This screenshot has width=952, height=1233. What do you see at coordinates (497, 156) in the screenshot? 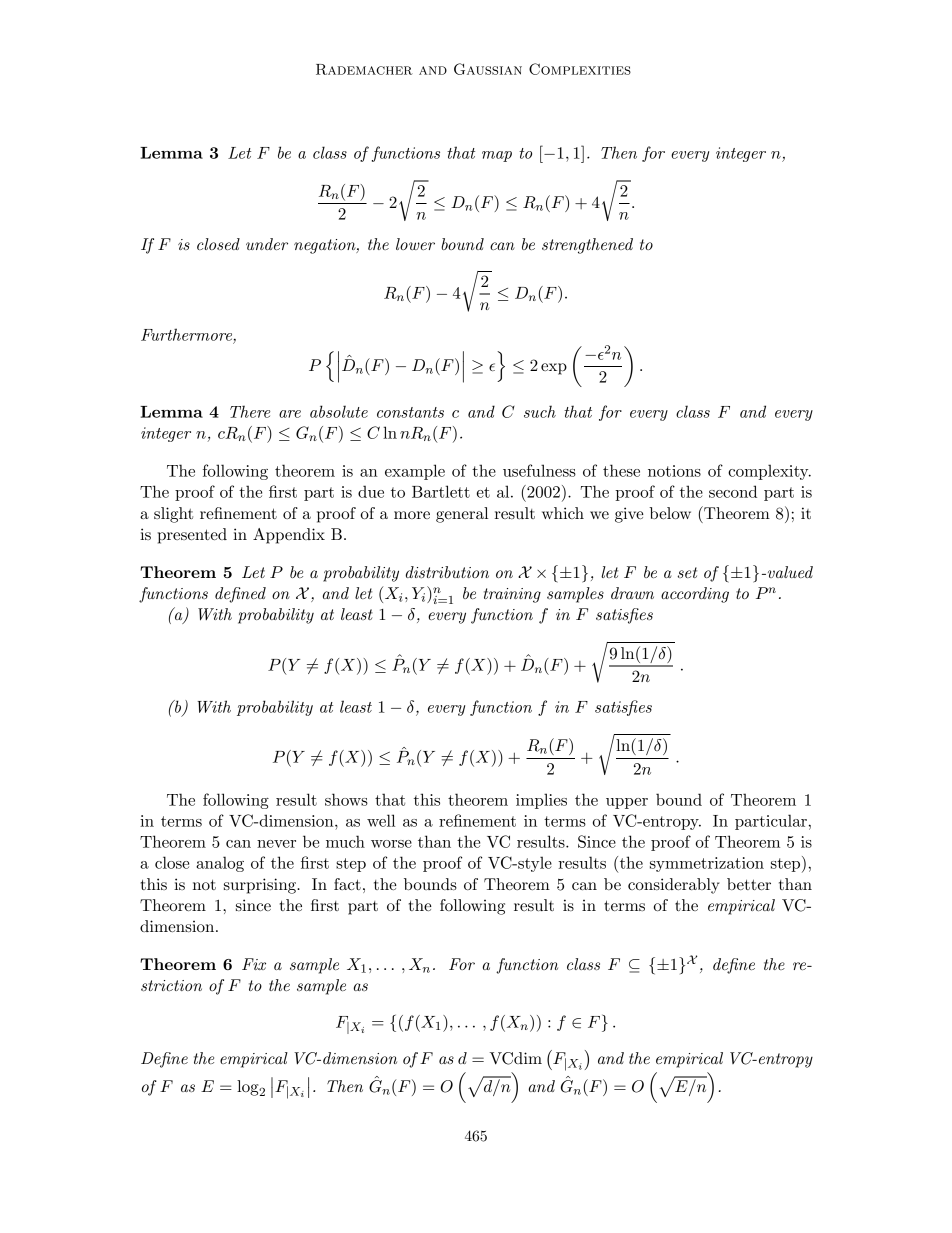
I see `map` at bounding box center [497, 156].
